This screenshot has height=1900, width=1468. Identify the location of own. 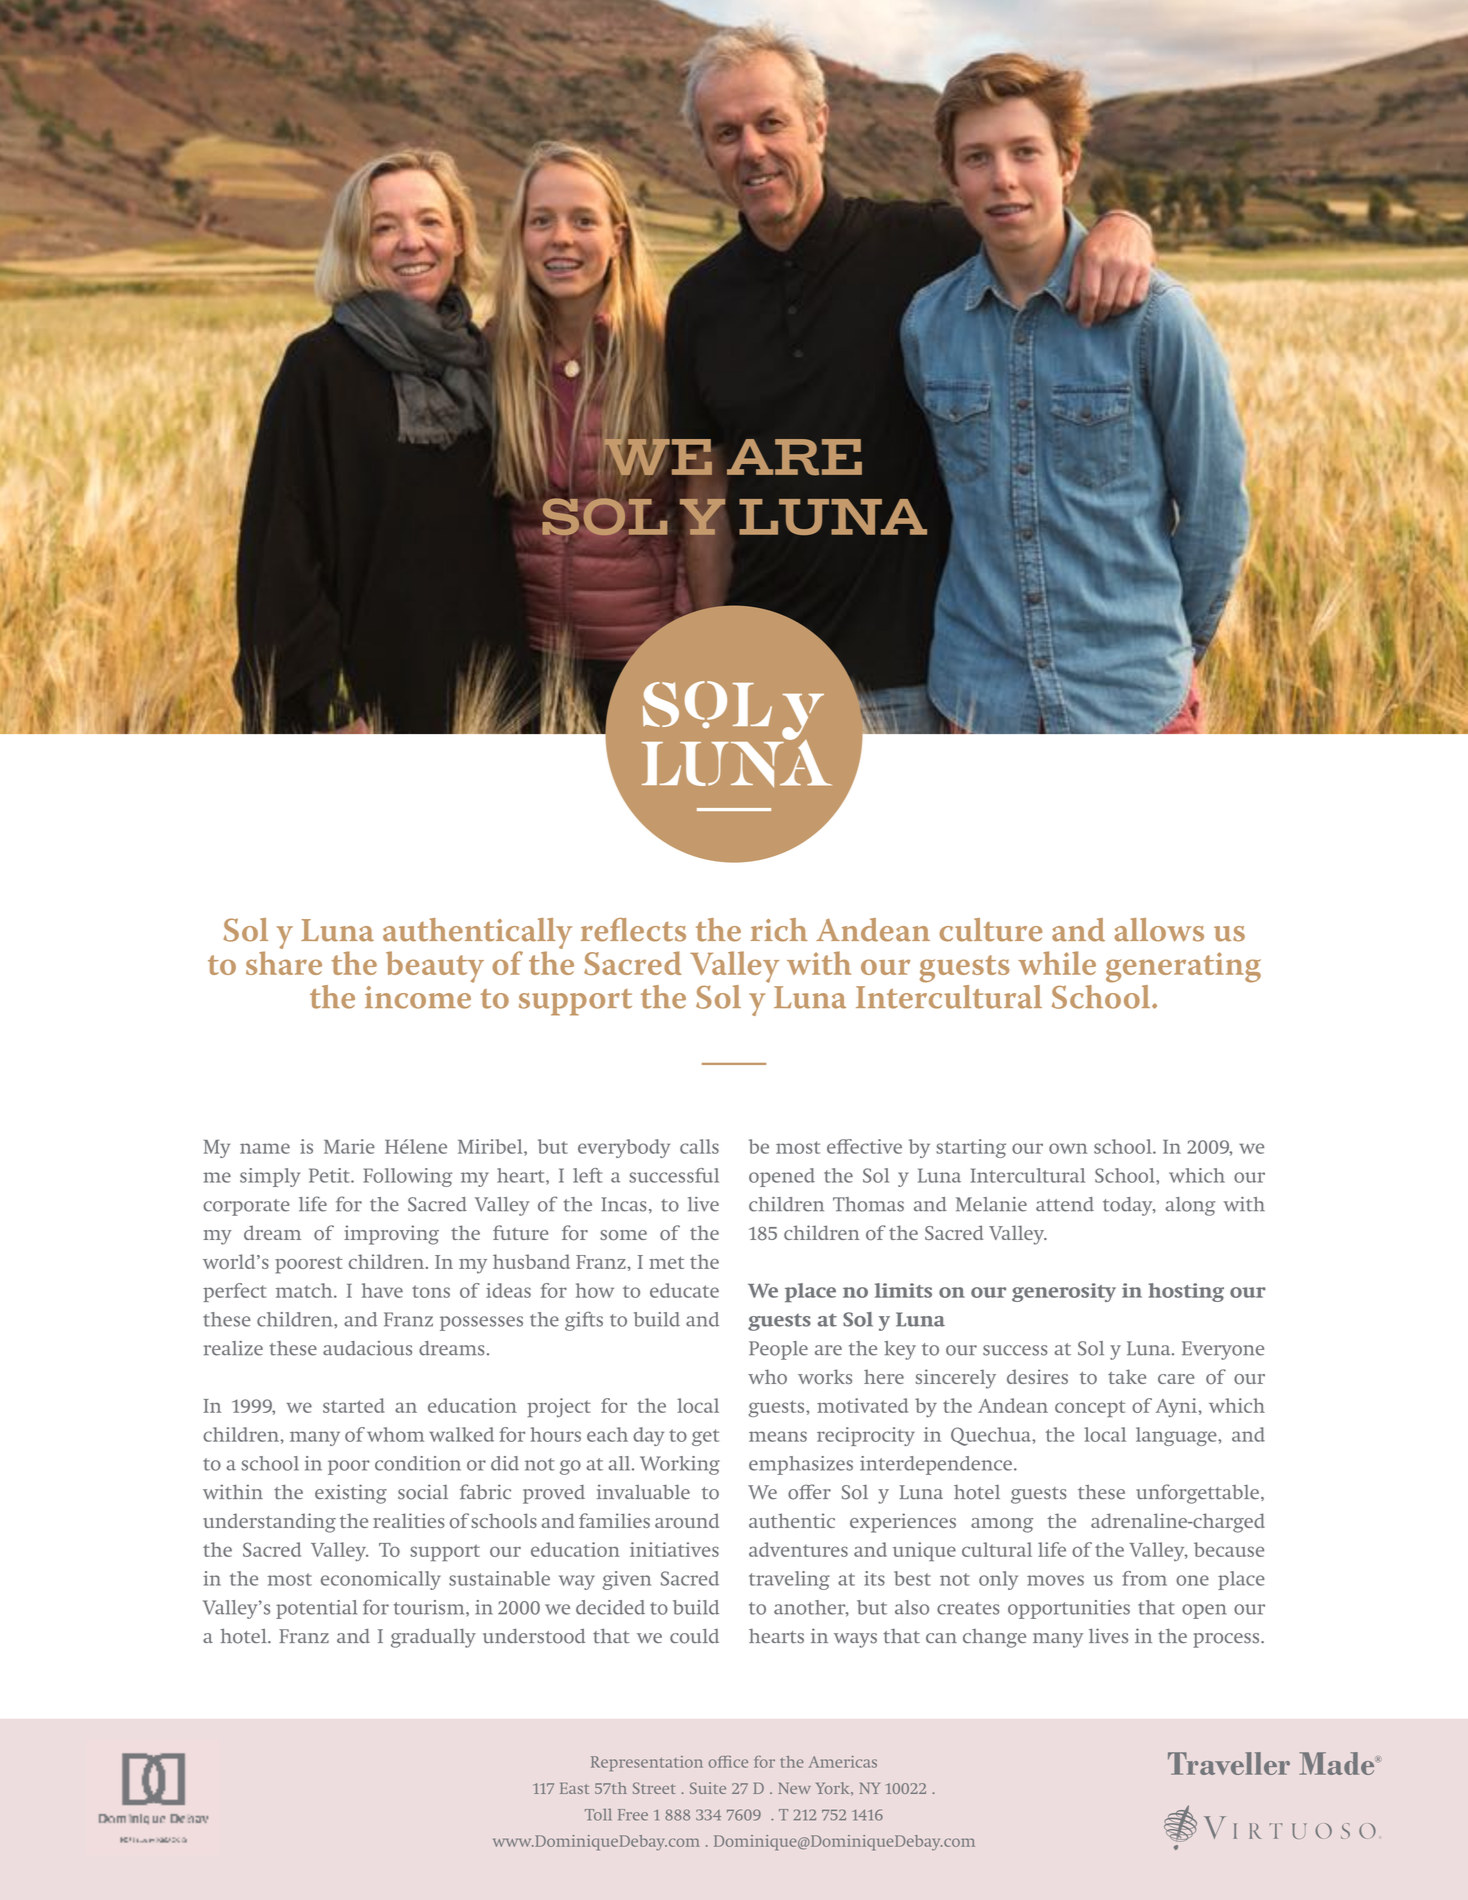
(1068, 1148).
